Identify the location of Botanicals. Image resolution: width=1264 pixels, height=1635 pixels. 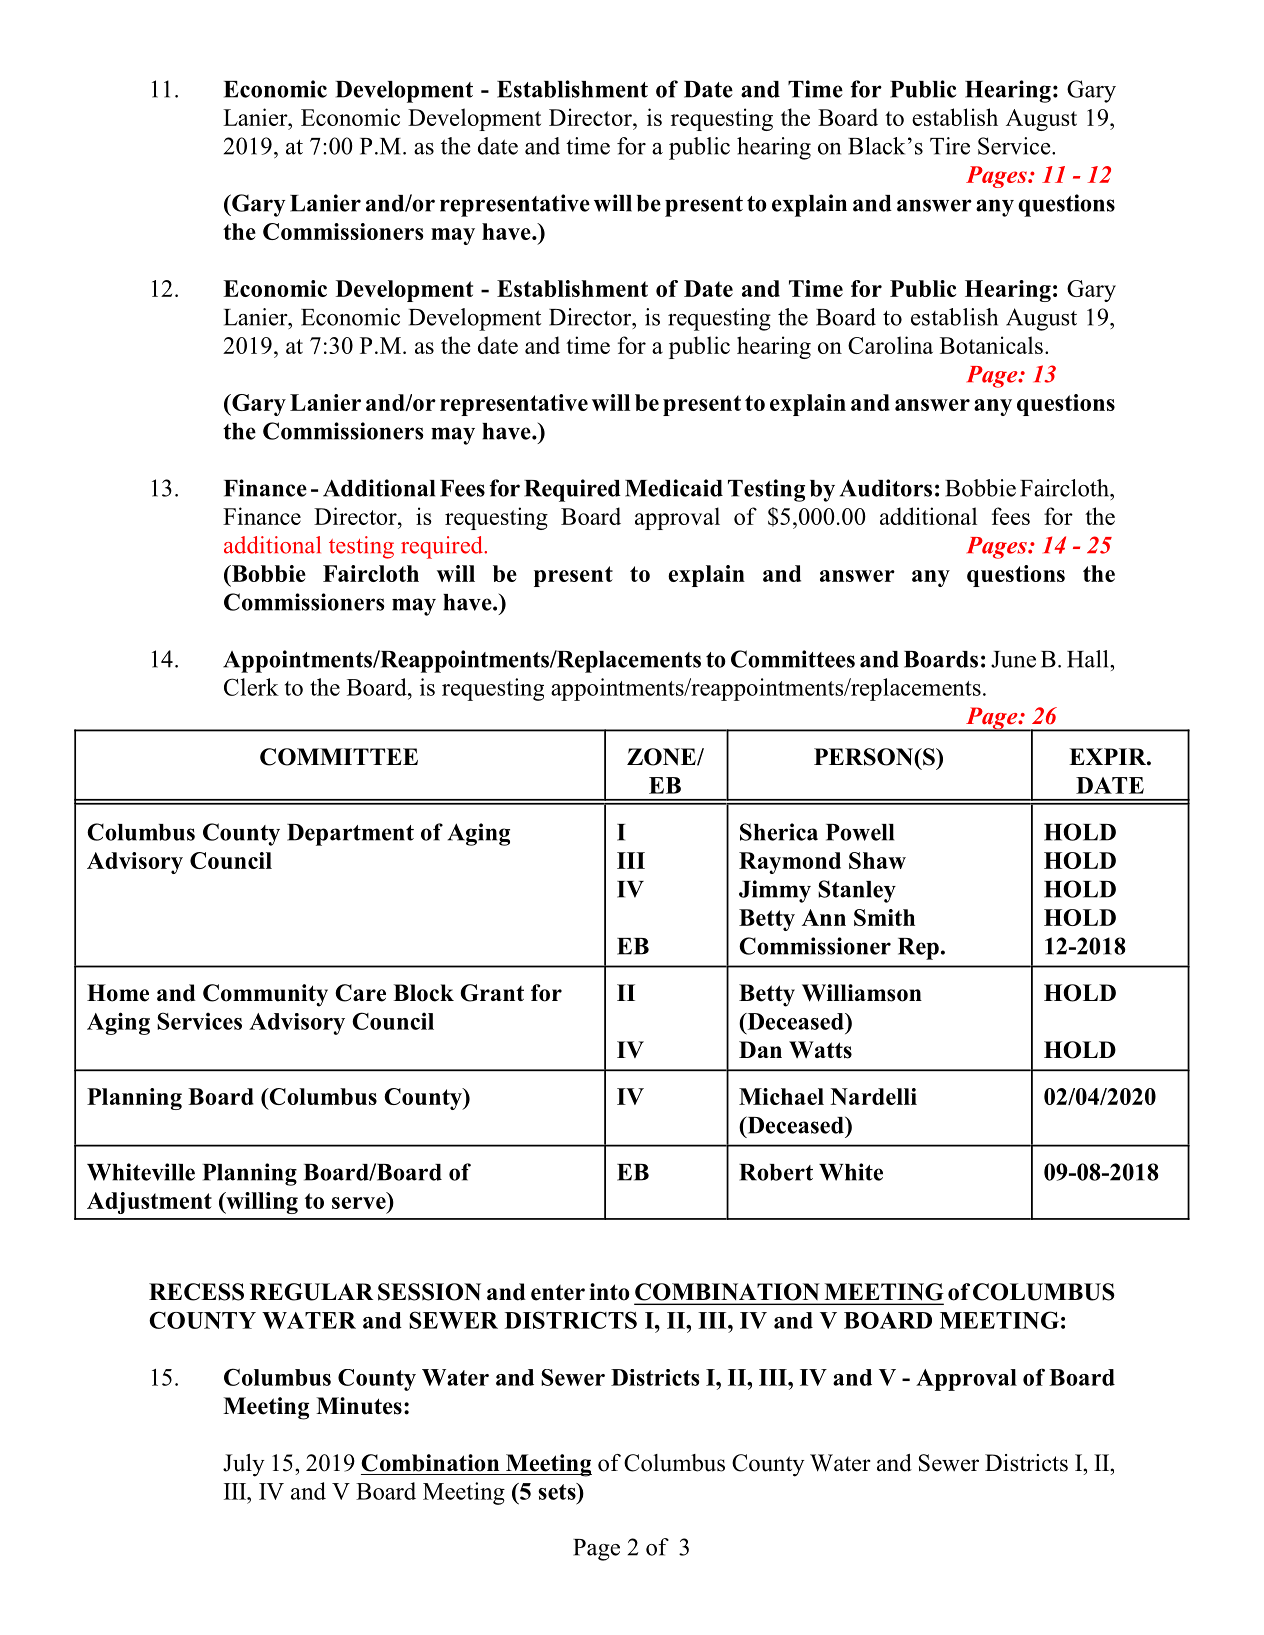
(991, 345).
